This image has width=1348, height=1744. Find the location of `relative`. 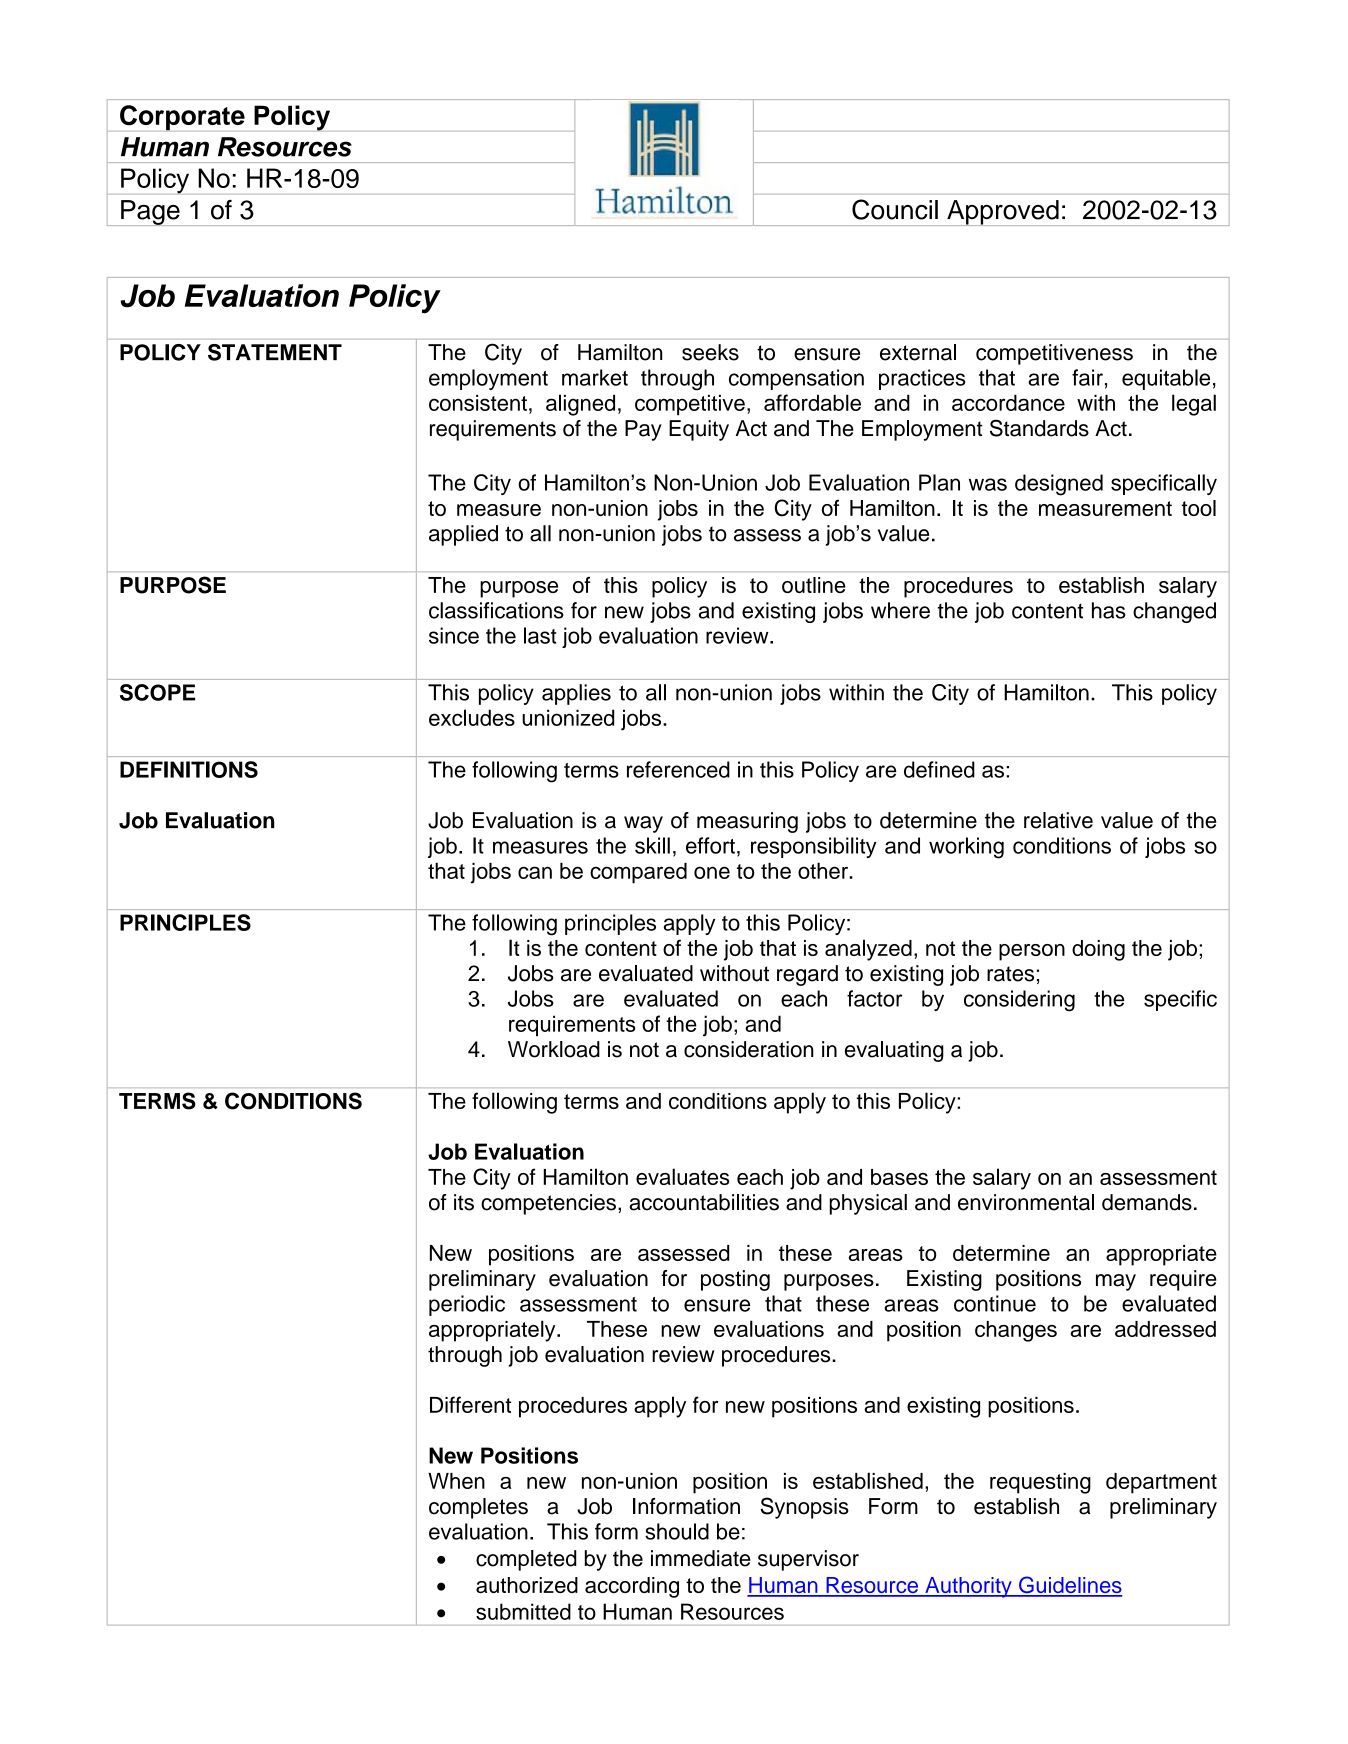

relative is located at coordinates (1058, 820).
